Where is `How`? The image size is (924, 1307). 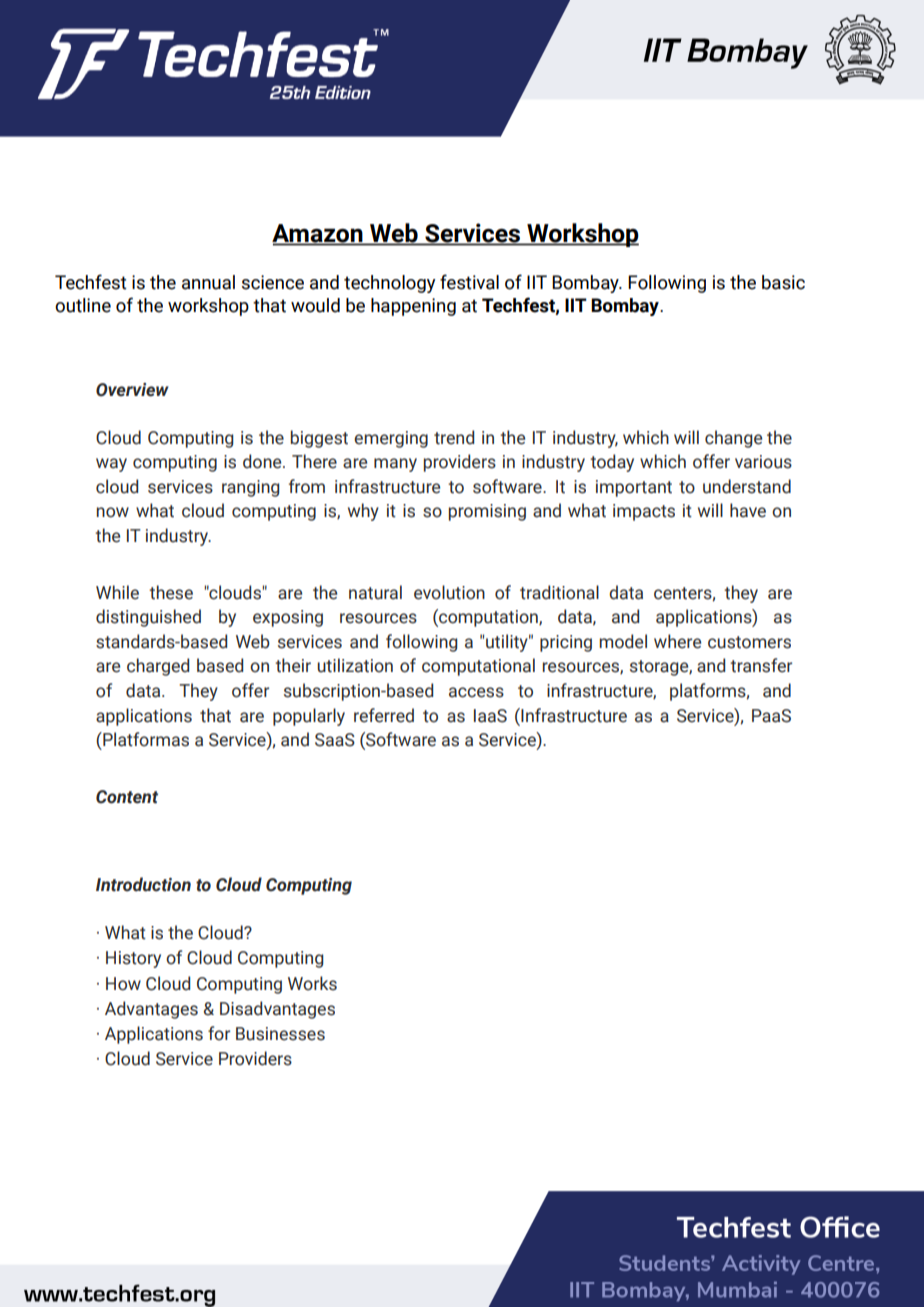 How is located at coordinates (123, 984).
